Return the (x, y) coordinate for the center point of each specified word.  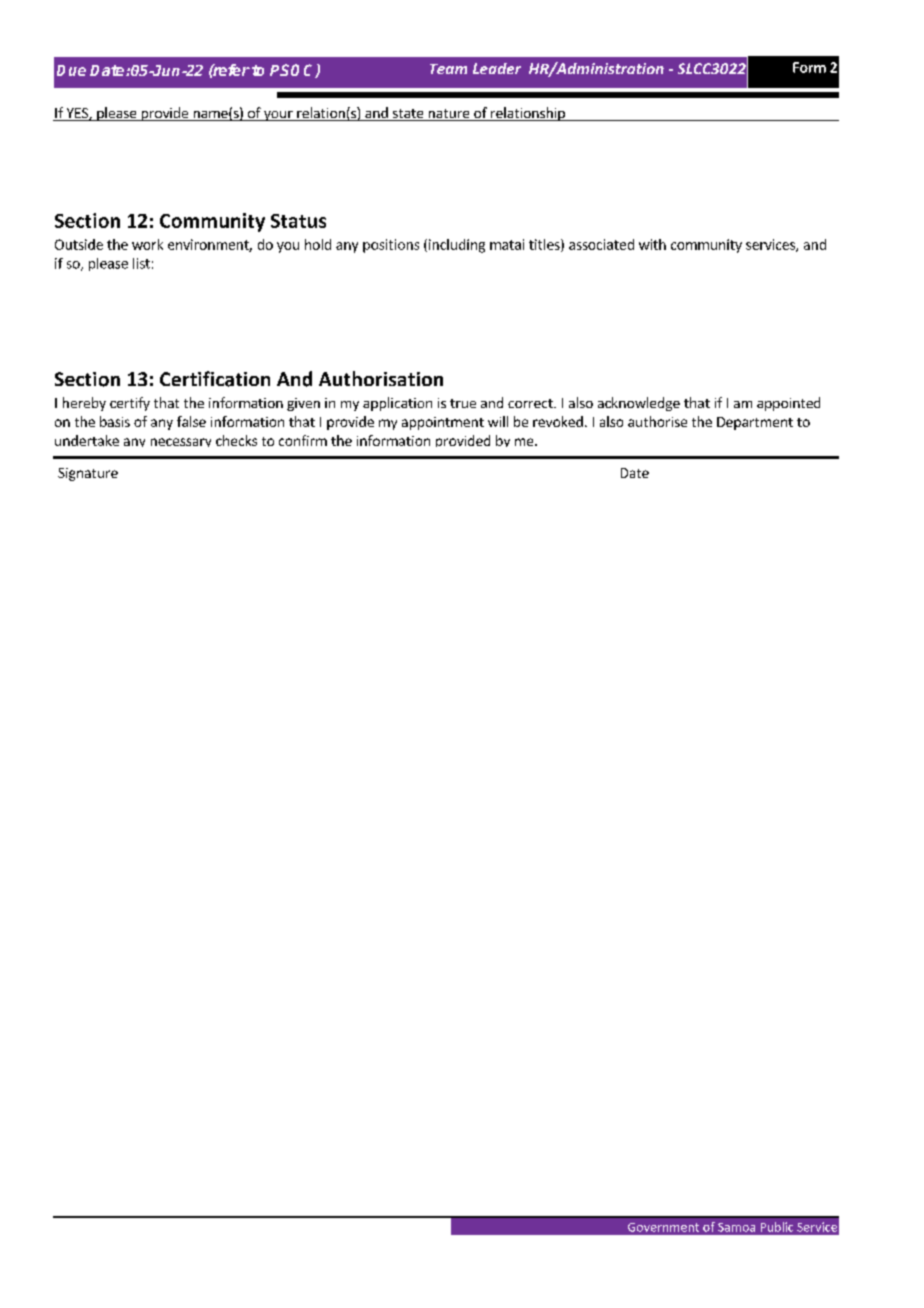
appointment (443, 423)
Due (71, 70)
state (408, 115)
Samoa (736, 1227)
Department (755, 423)
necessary (181, 442)
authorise (657, 421)
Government (663, 1227)
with (652, 244)
